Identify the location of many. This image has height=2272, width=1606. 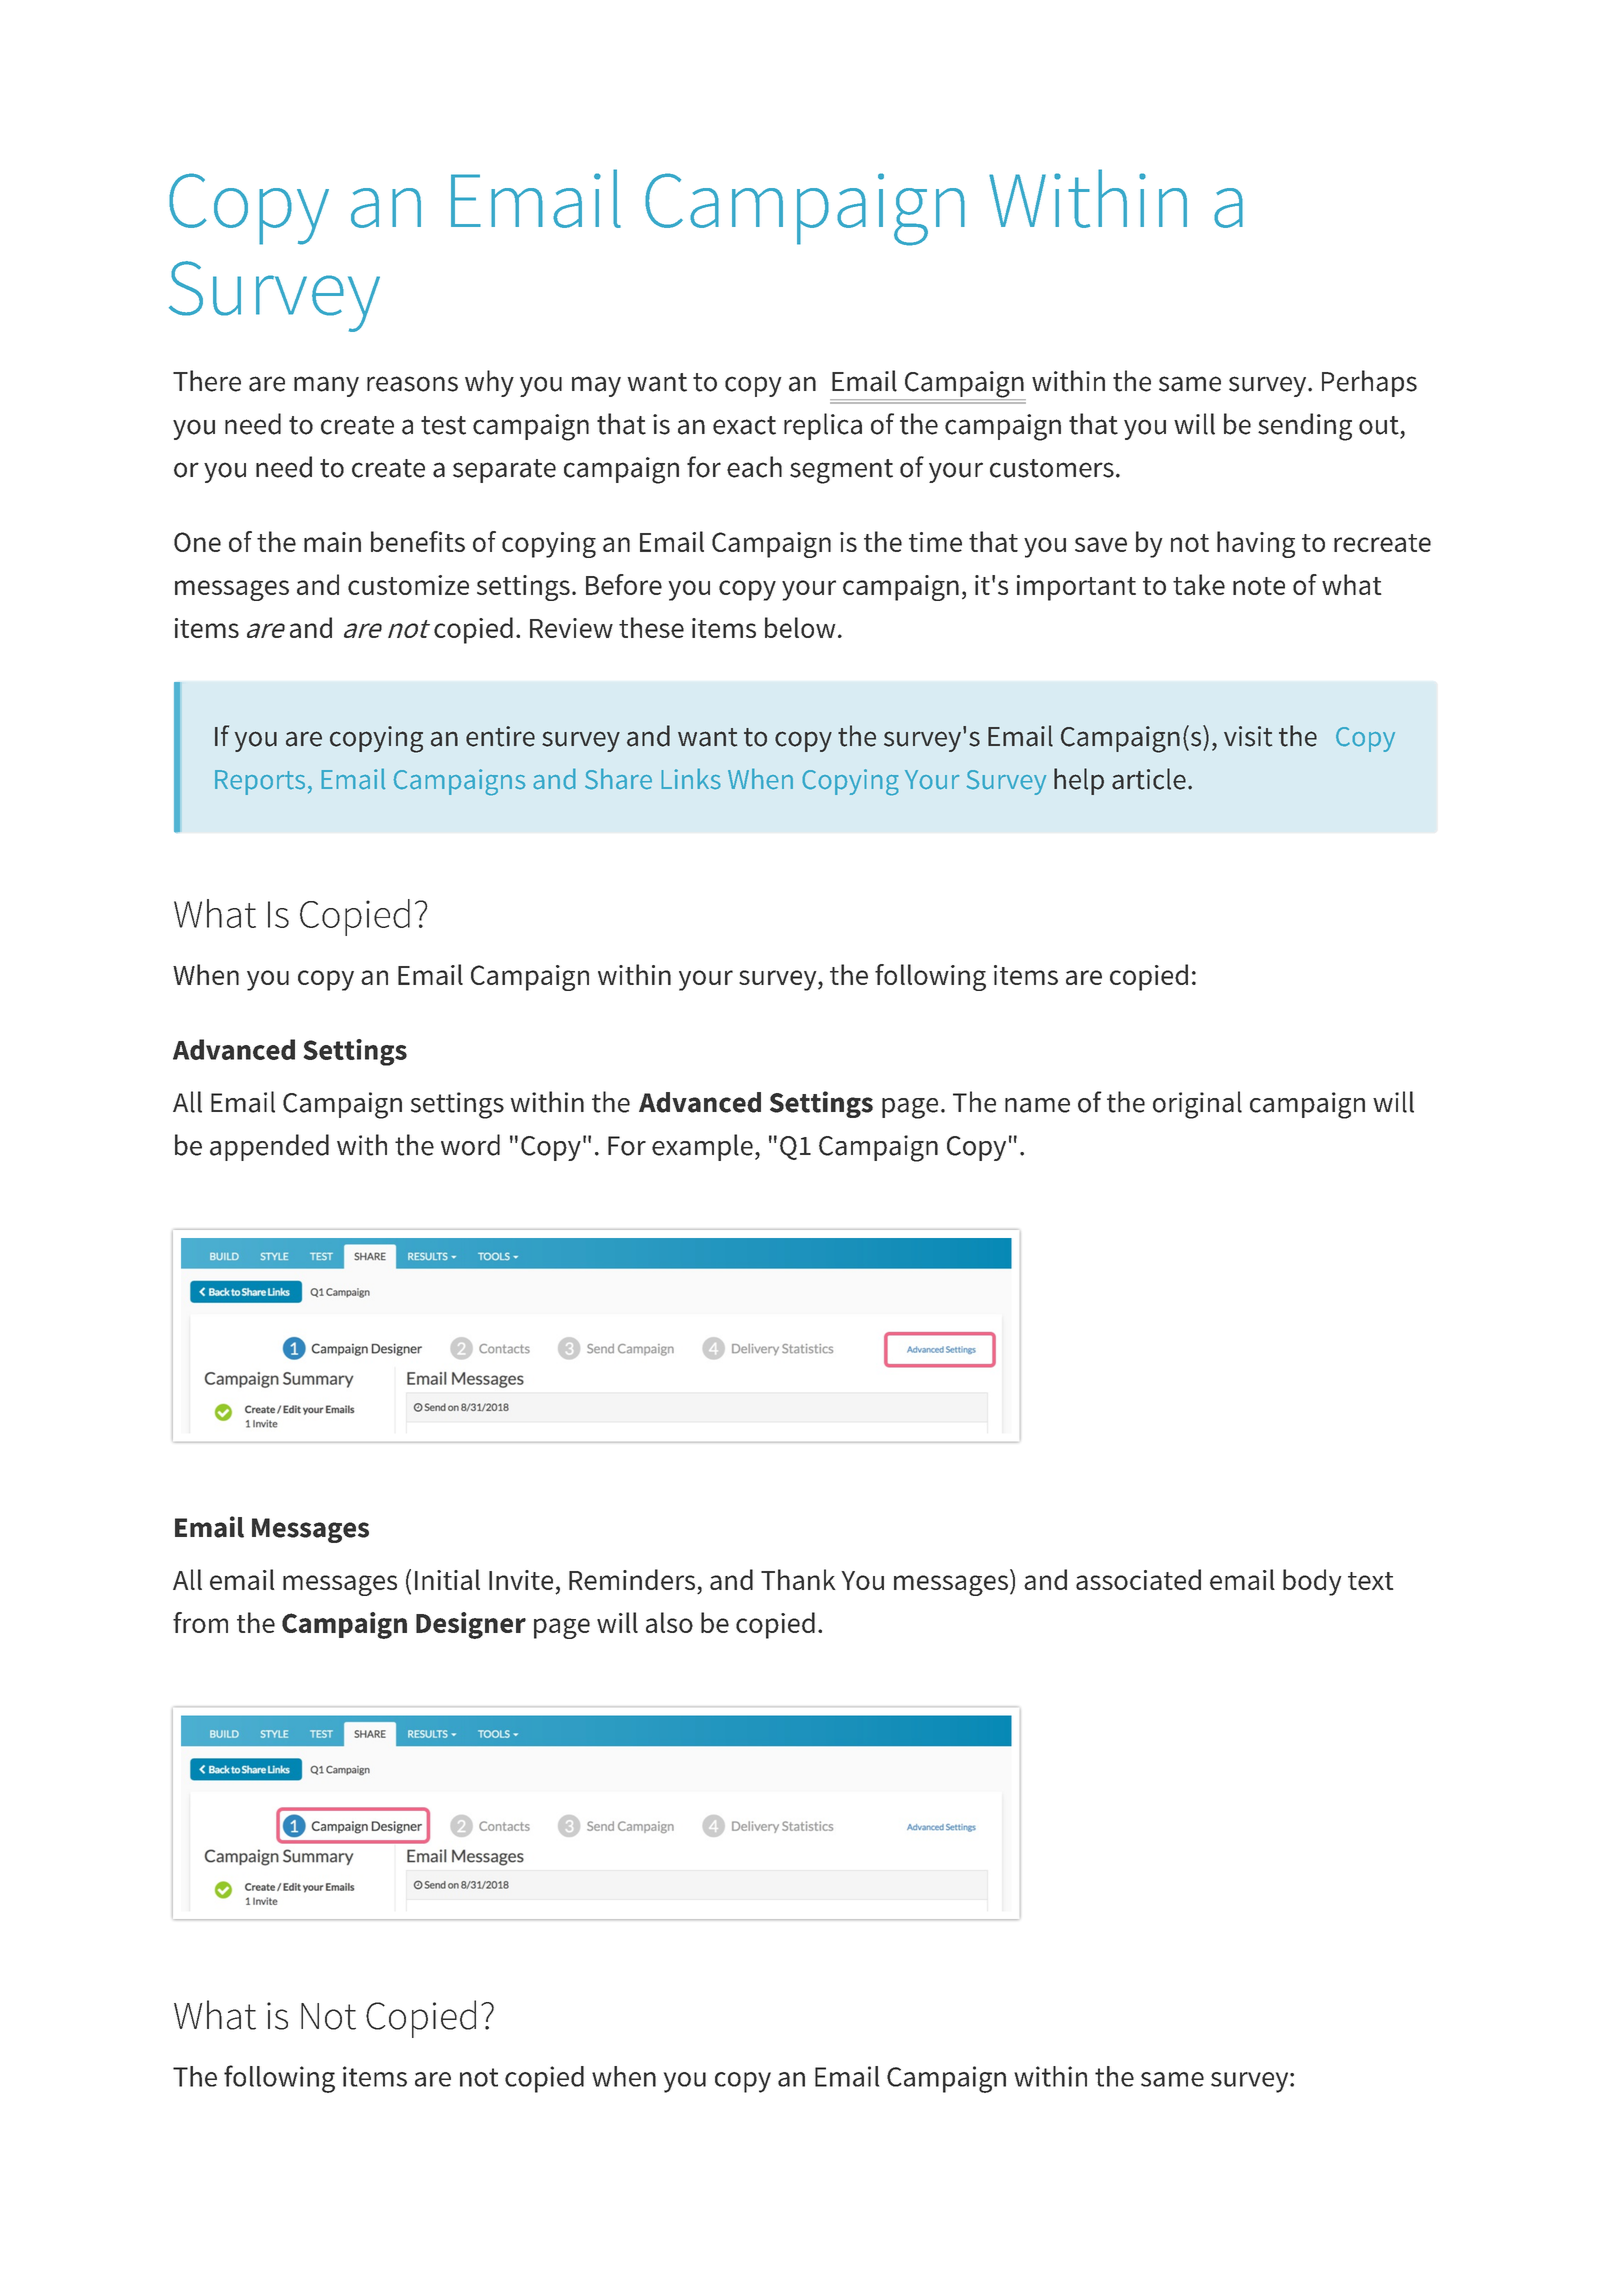
(326, 386).
